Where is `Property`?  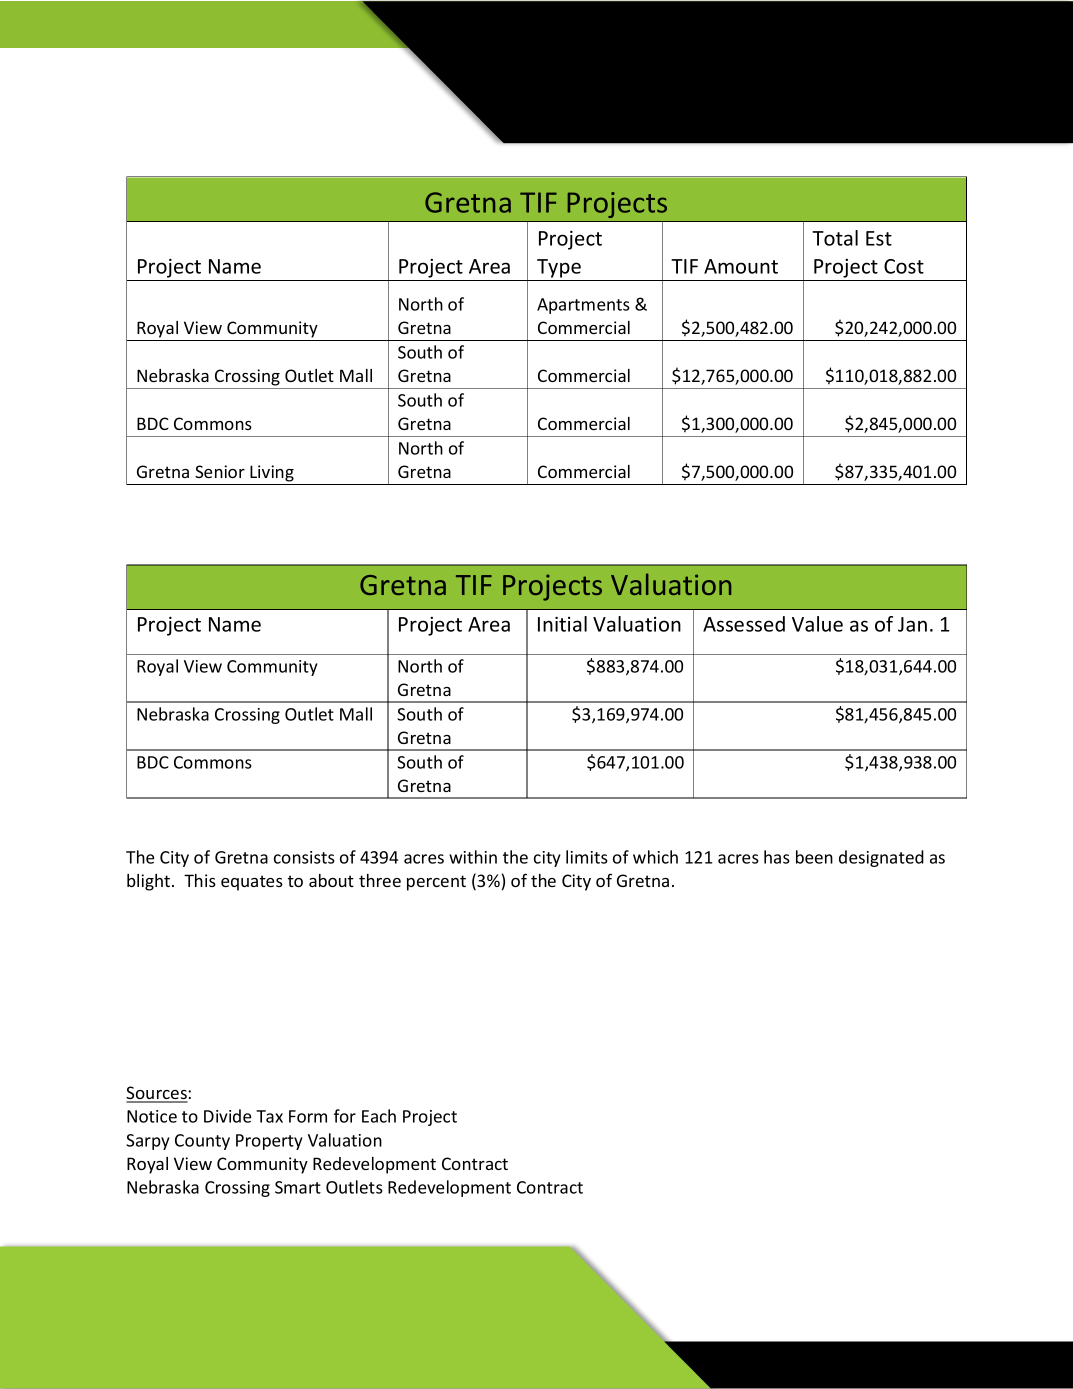 Property is located at coordinates (269, 1142).
